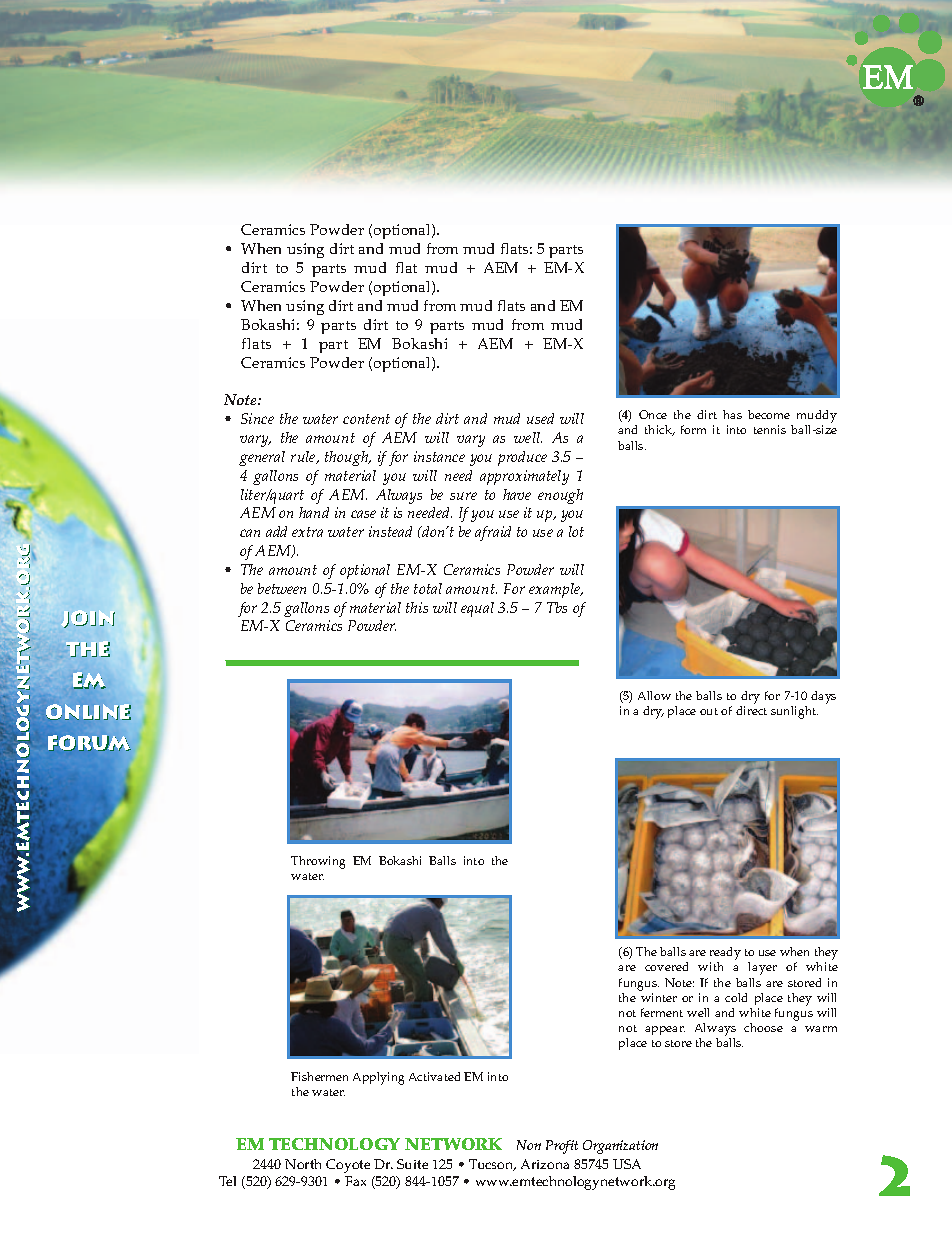 The image size is (952, 1233). I want to click on used, so click(540, 418).
